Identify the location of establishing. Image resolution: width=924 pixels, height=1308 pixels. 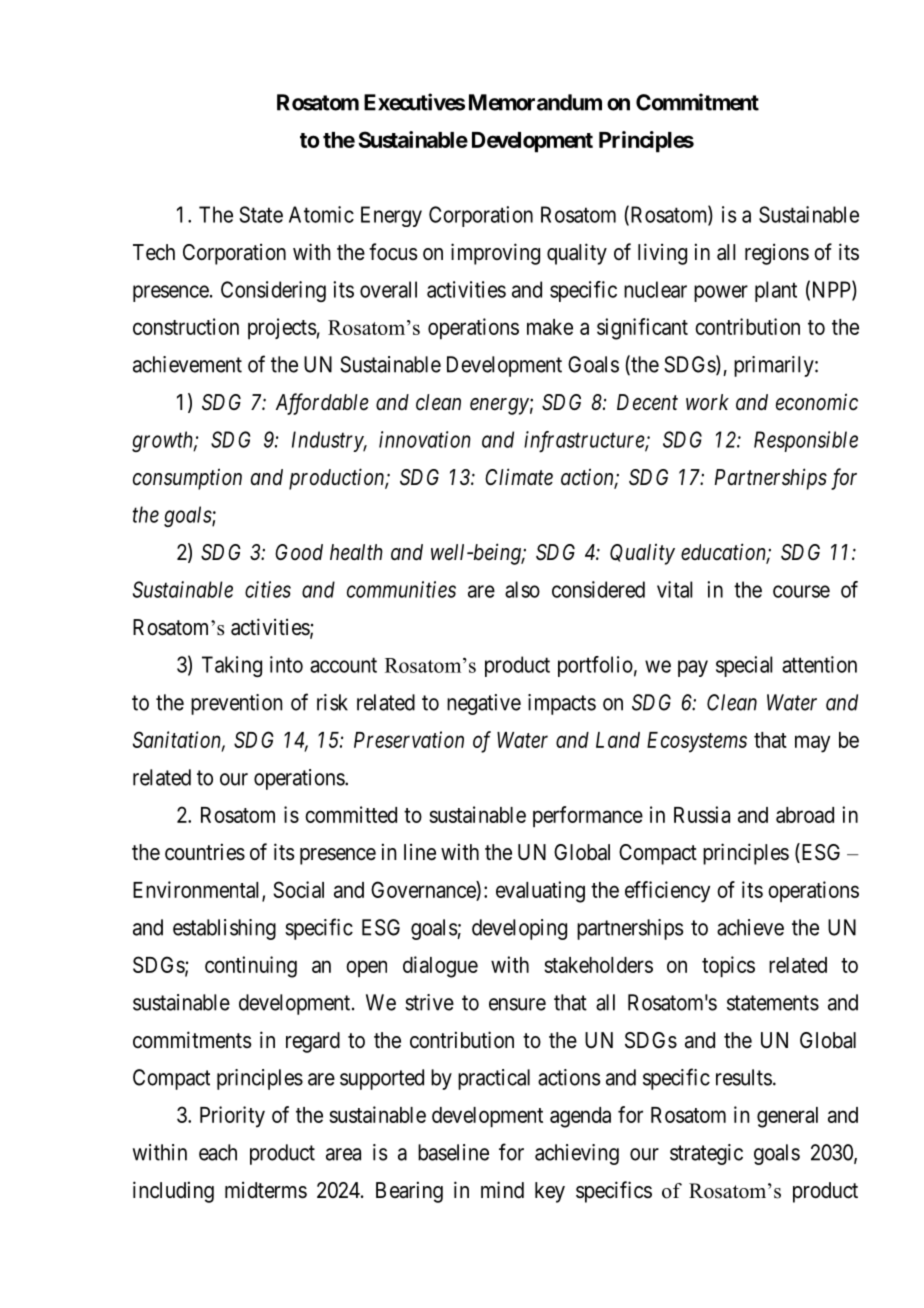
(224, 929).
